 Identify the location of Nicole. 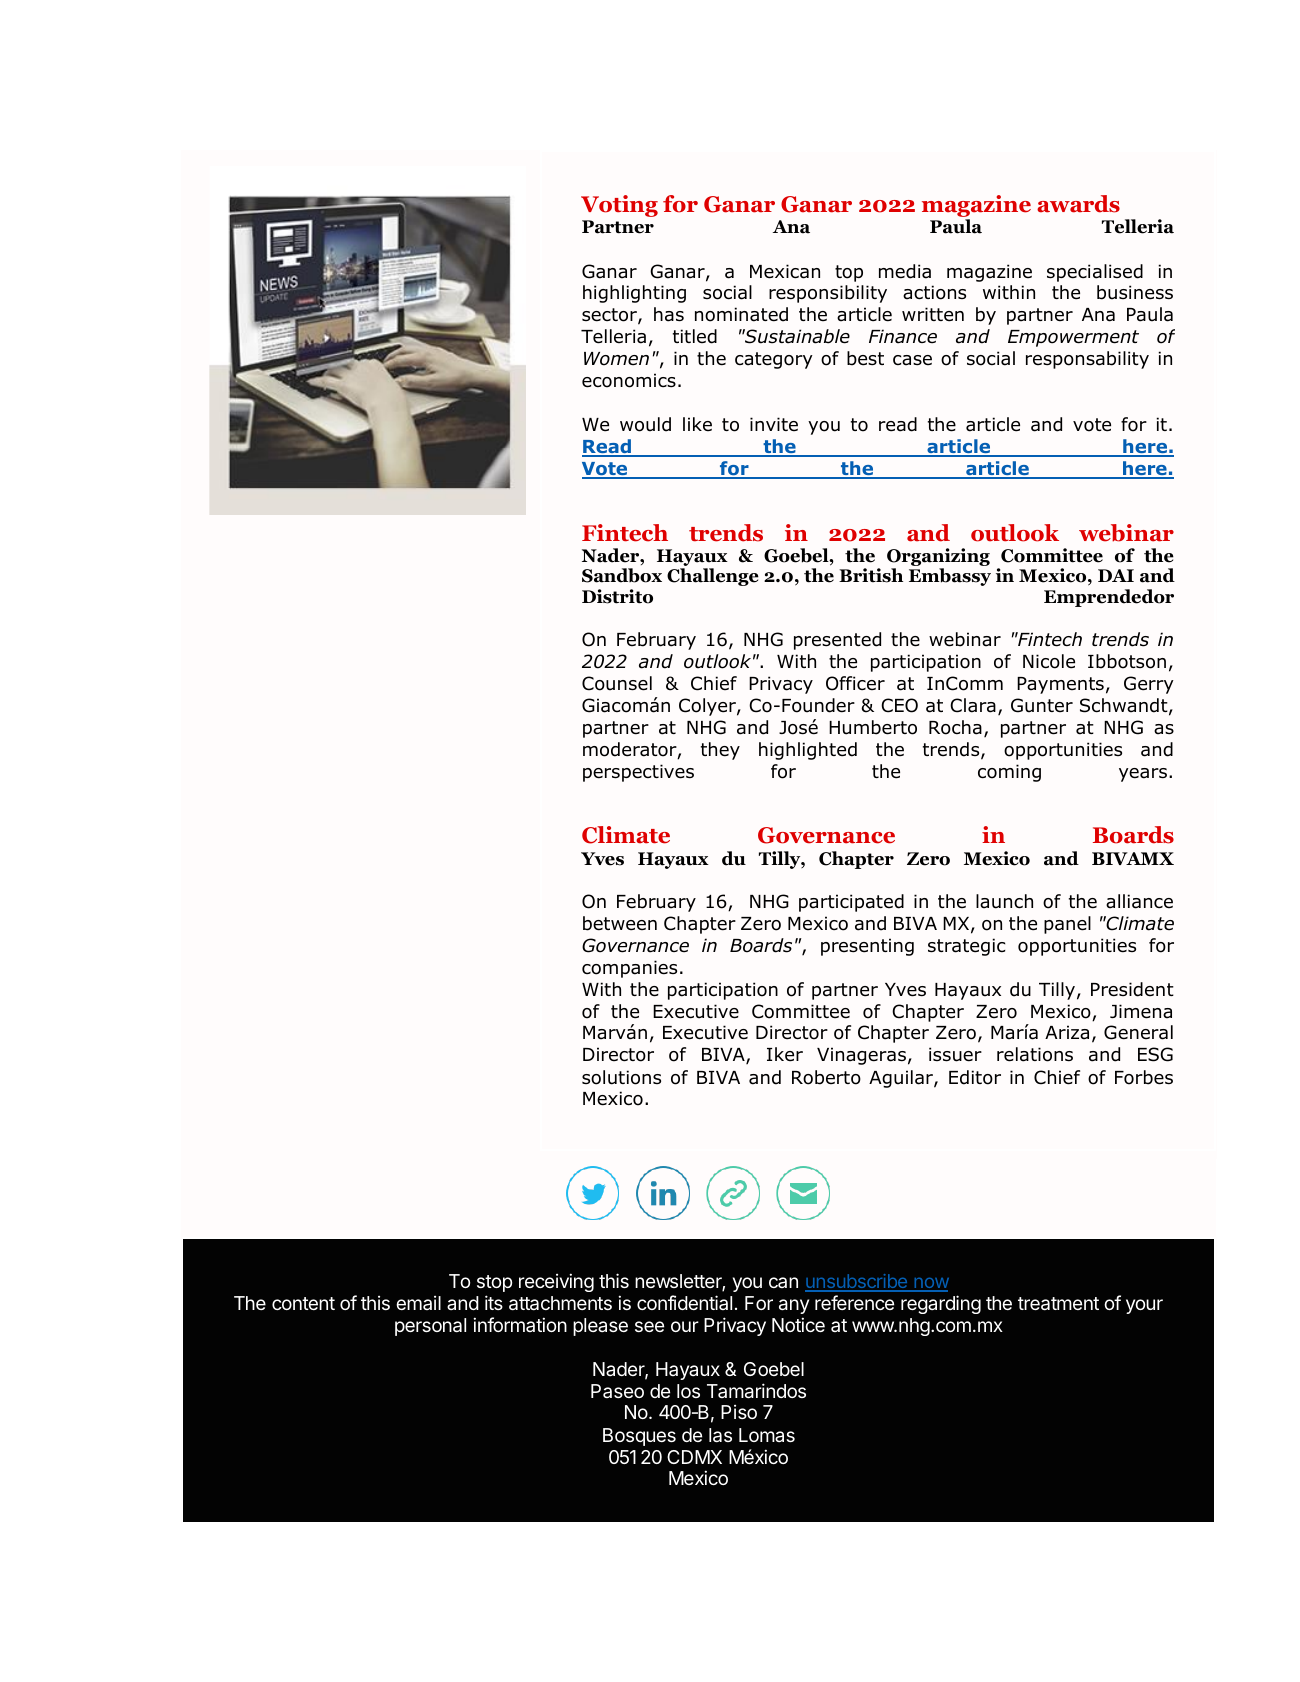
(1049, 661).
